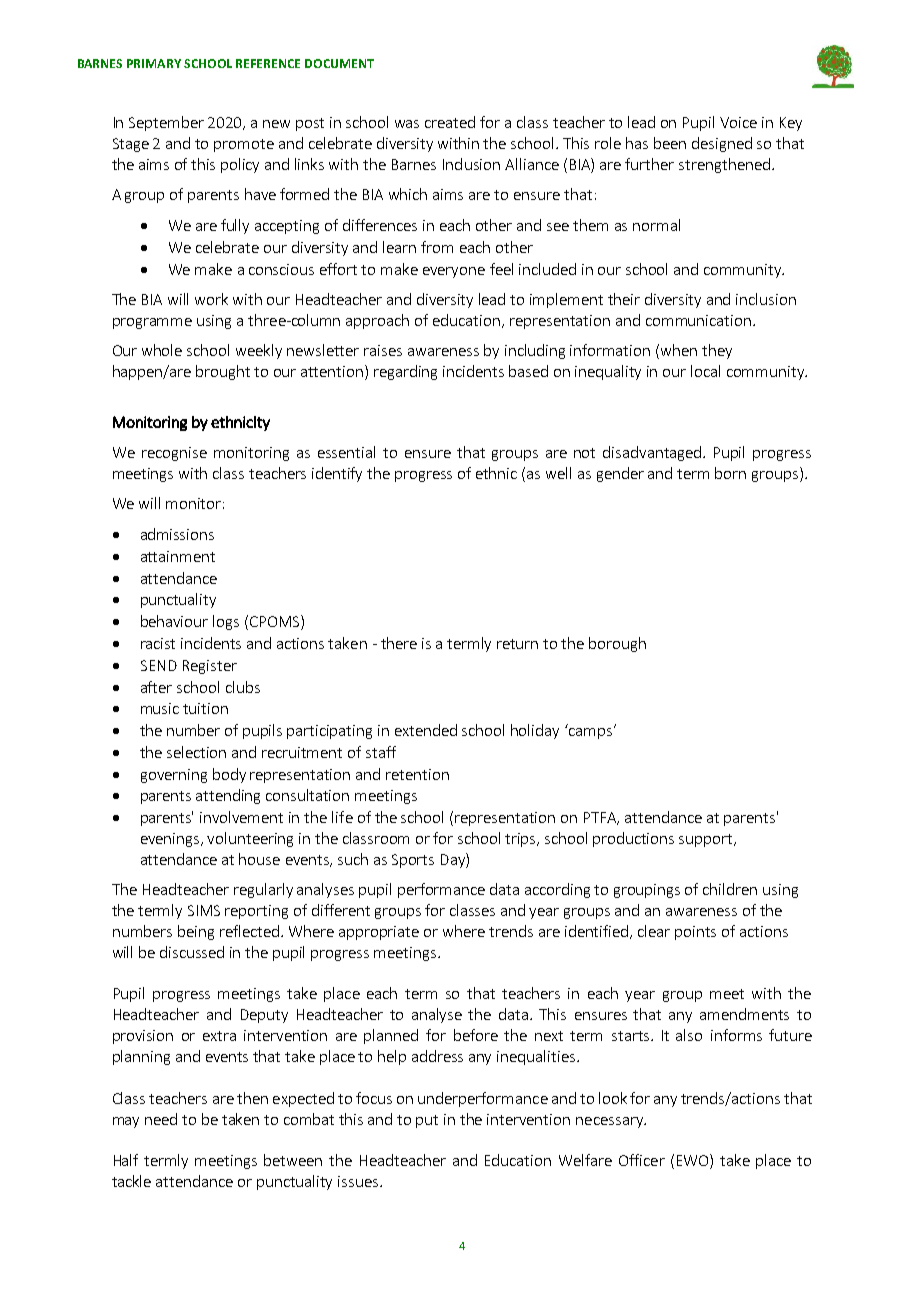  What do you see at coordinates (413, 861) in the document?
I see `Sports` at bounding box center [413, 861].
